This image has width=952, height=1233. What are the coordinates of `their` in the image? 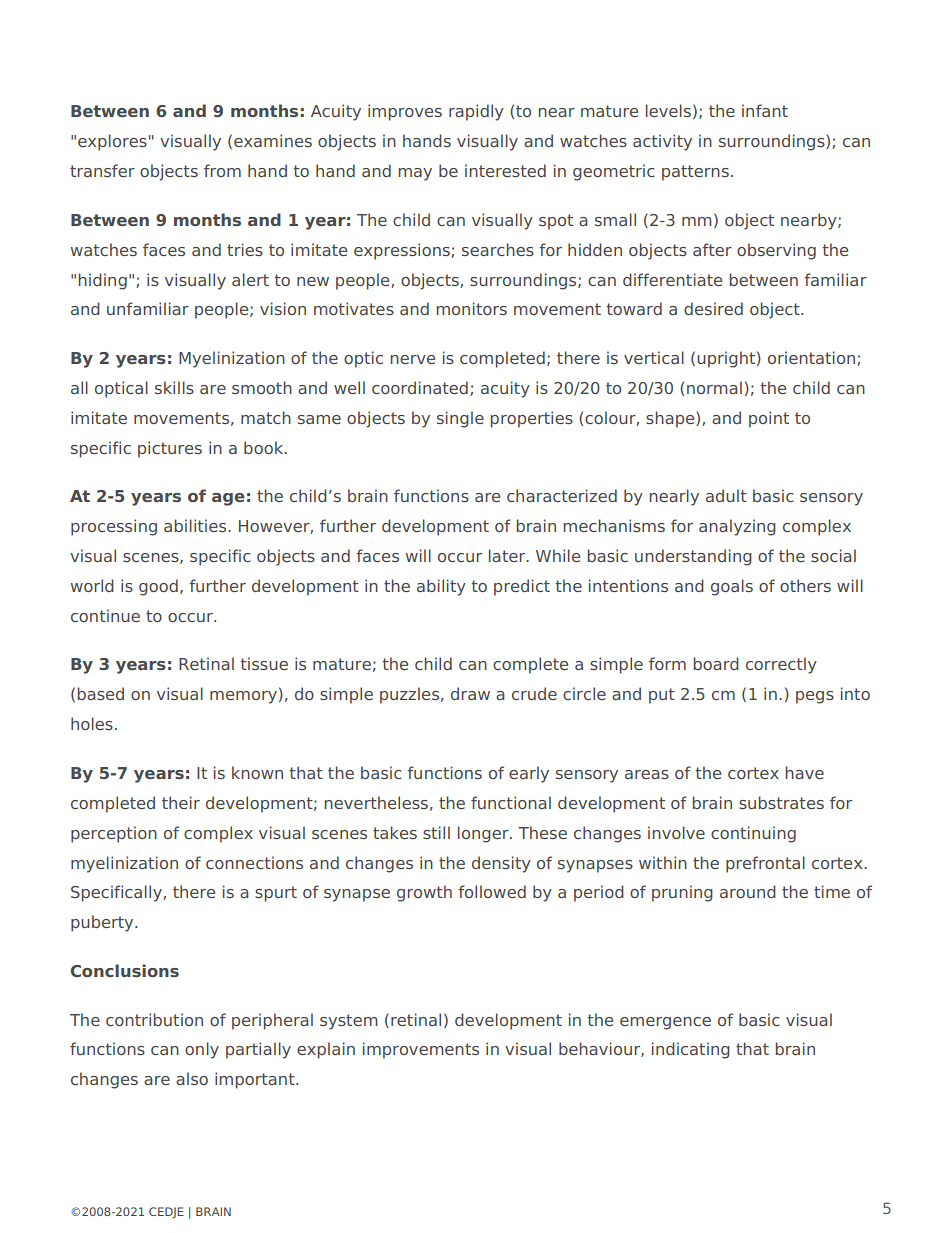 It's located at (181, 802).
